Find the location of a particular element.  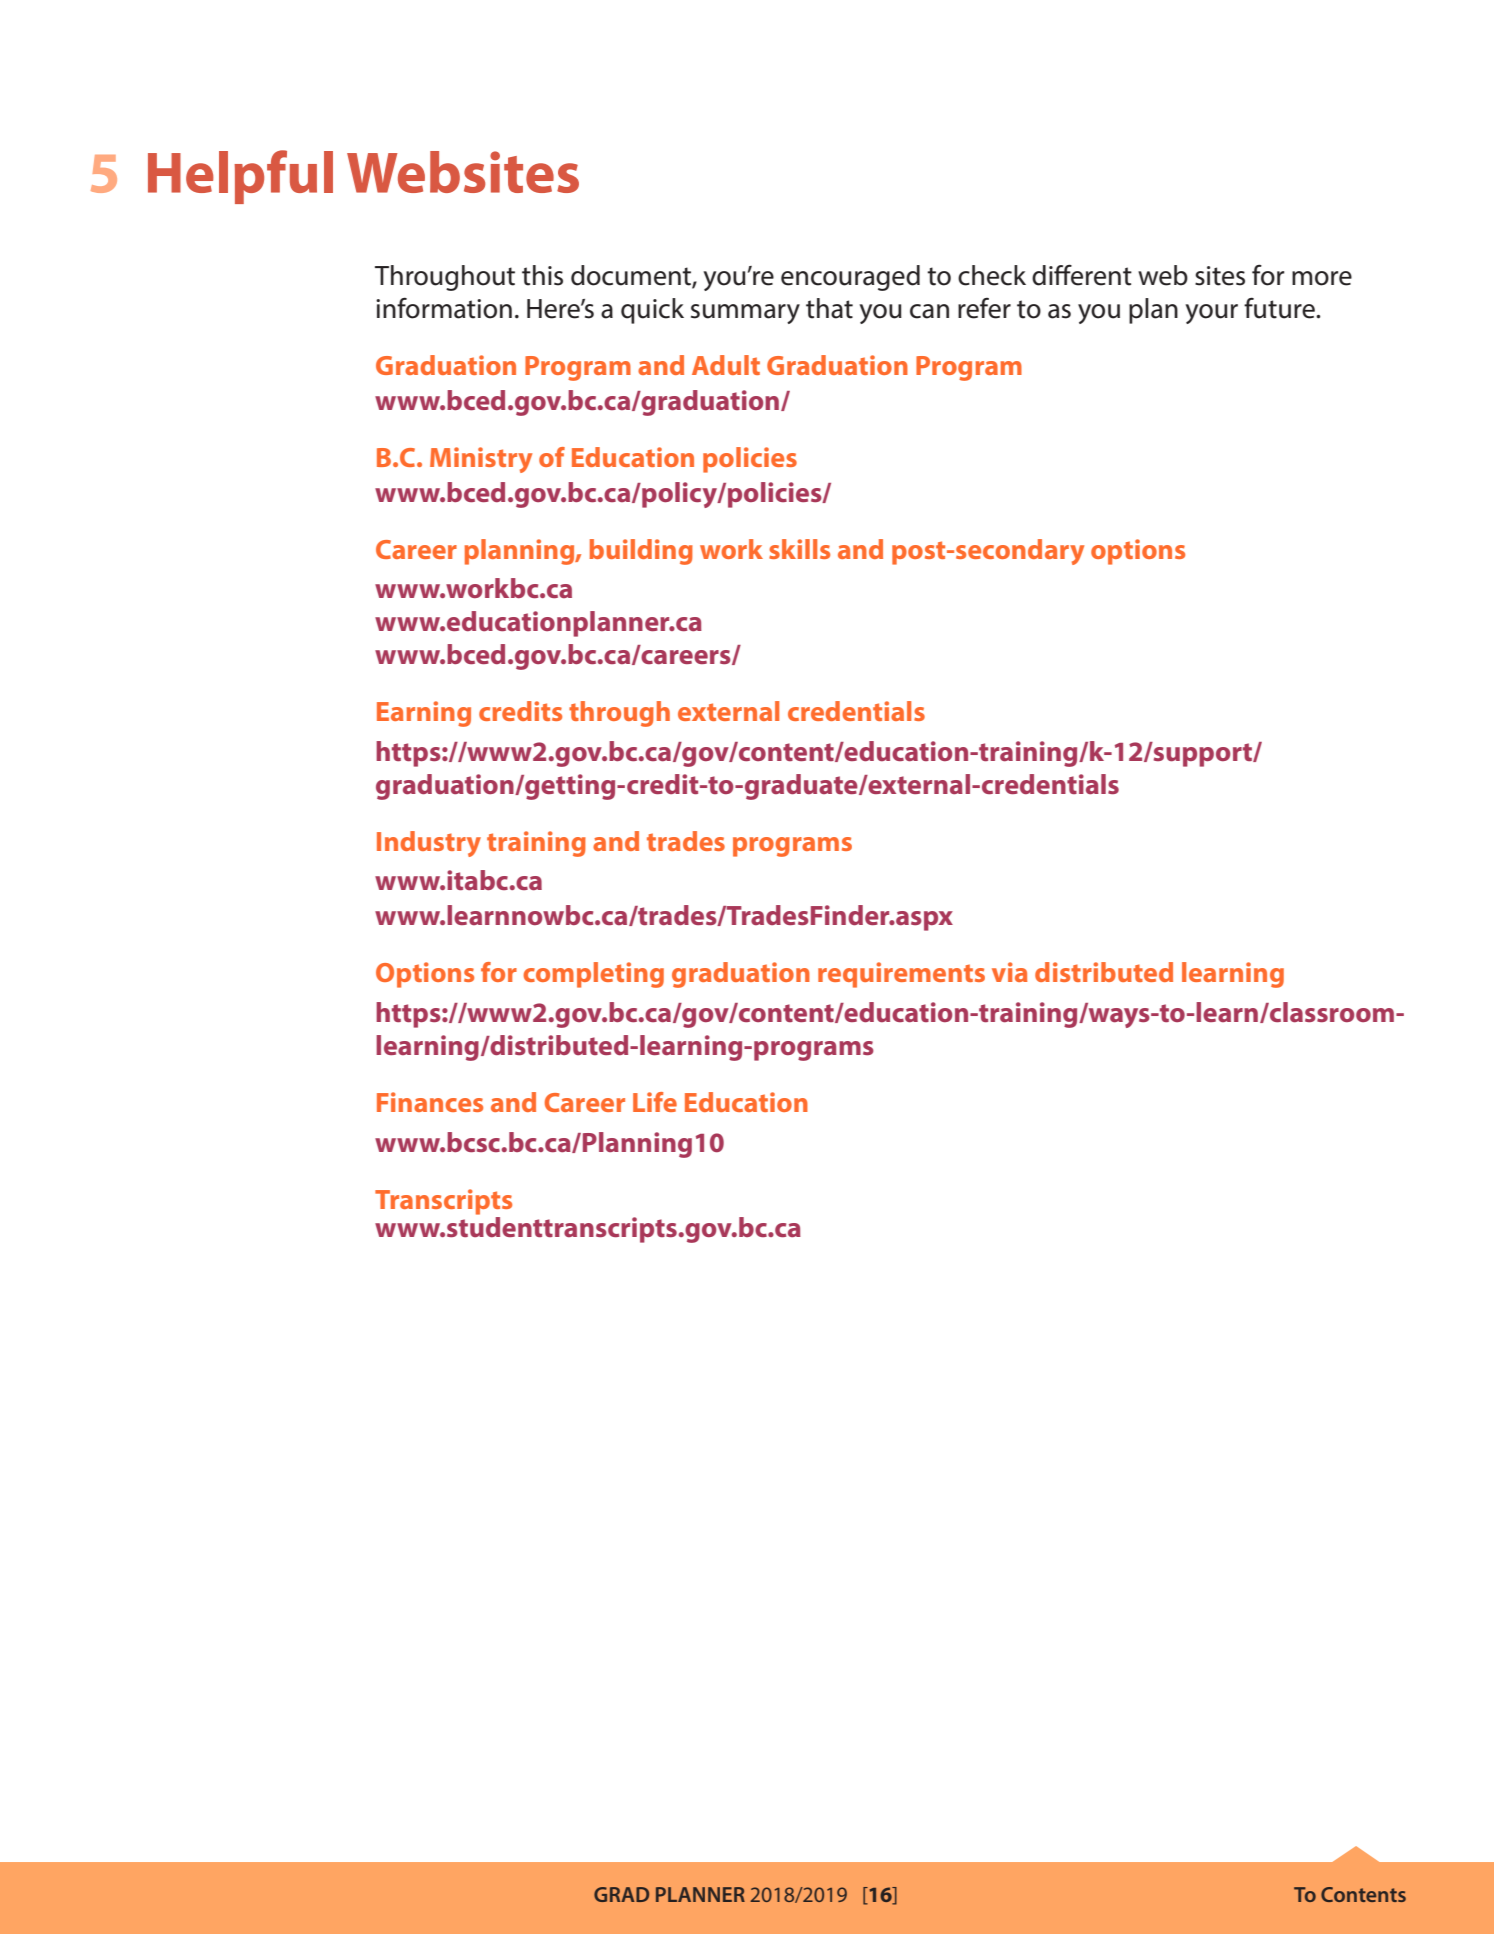

Helpful is located at coordinates (240, 177).
